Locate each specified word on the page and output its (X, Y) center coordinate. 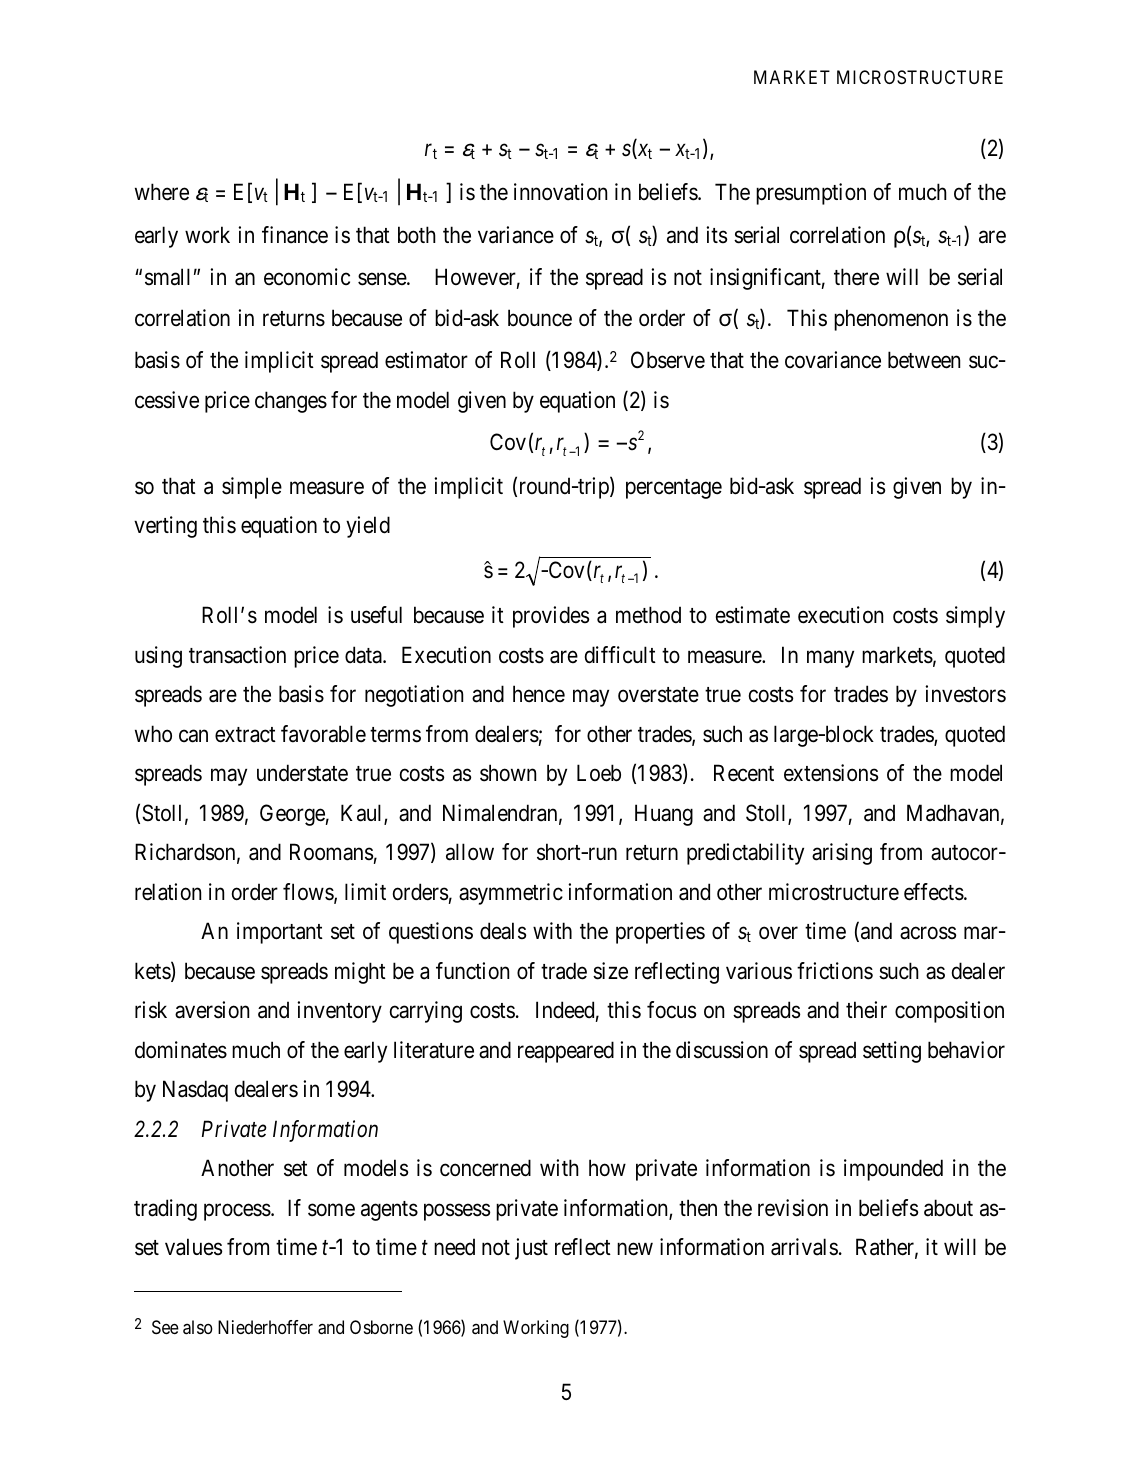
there (856, 277)
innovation (560, 192)
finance (295, 235)
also (198, 1327)
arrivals (804, 1247)
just (531, 1249)
